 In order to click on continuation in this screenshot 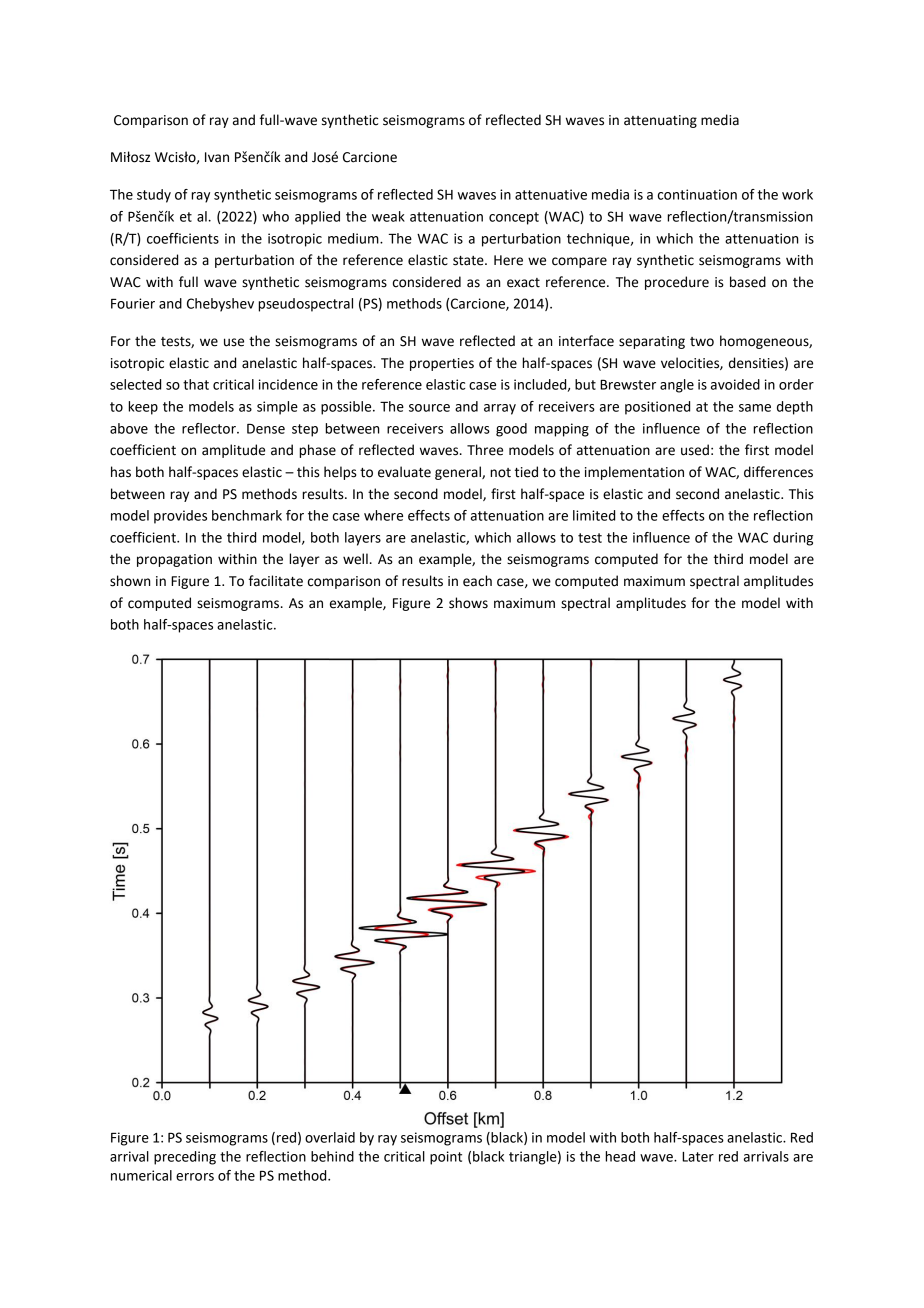, I will do `click(697, 194)`.
